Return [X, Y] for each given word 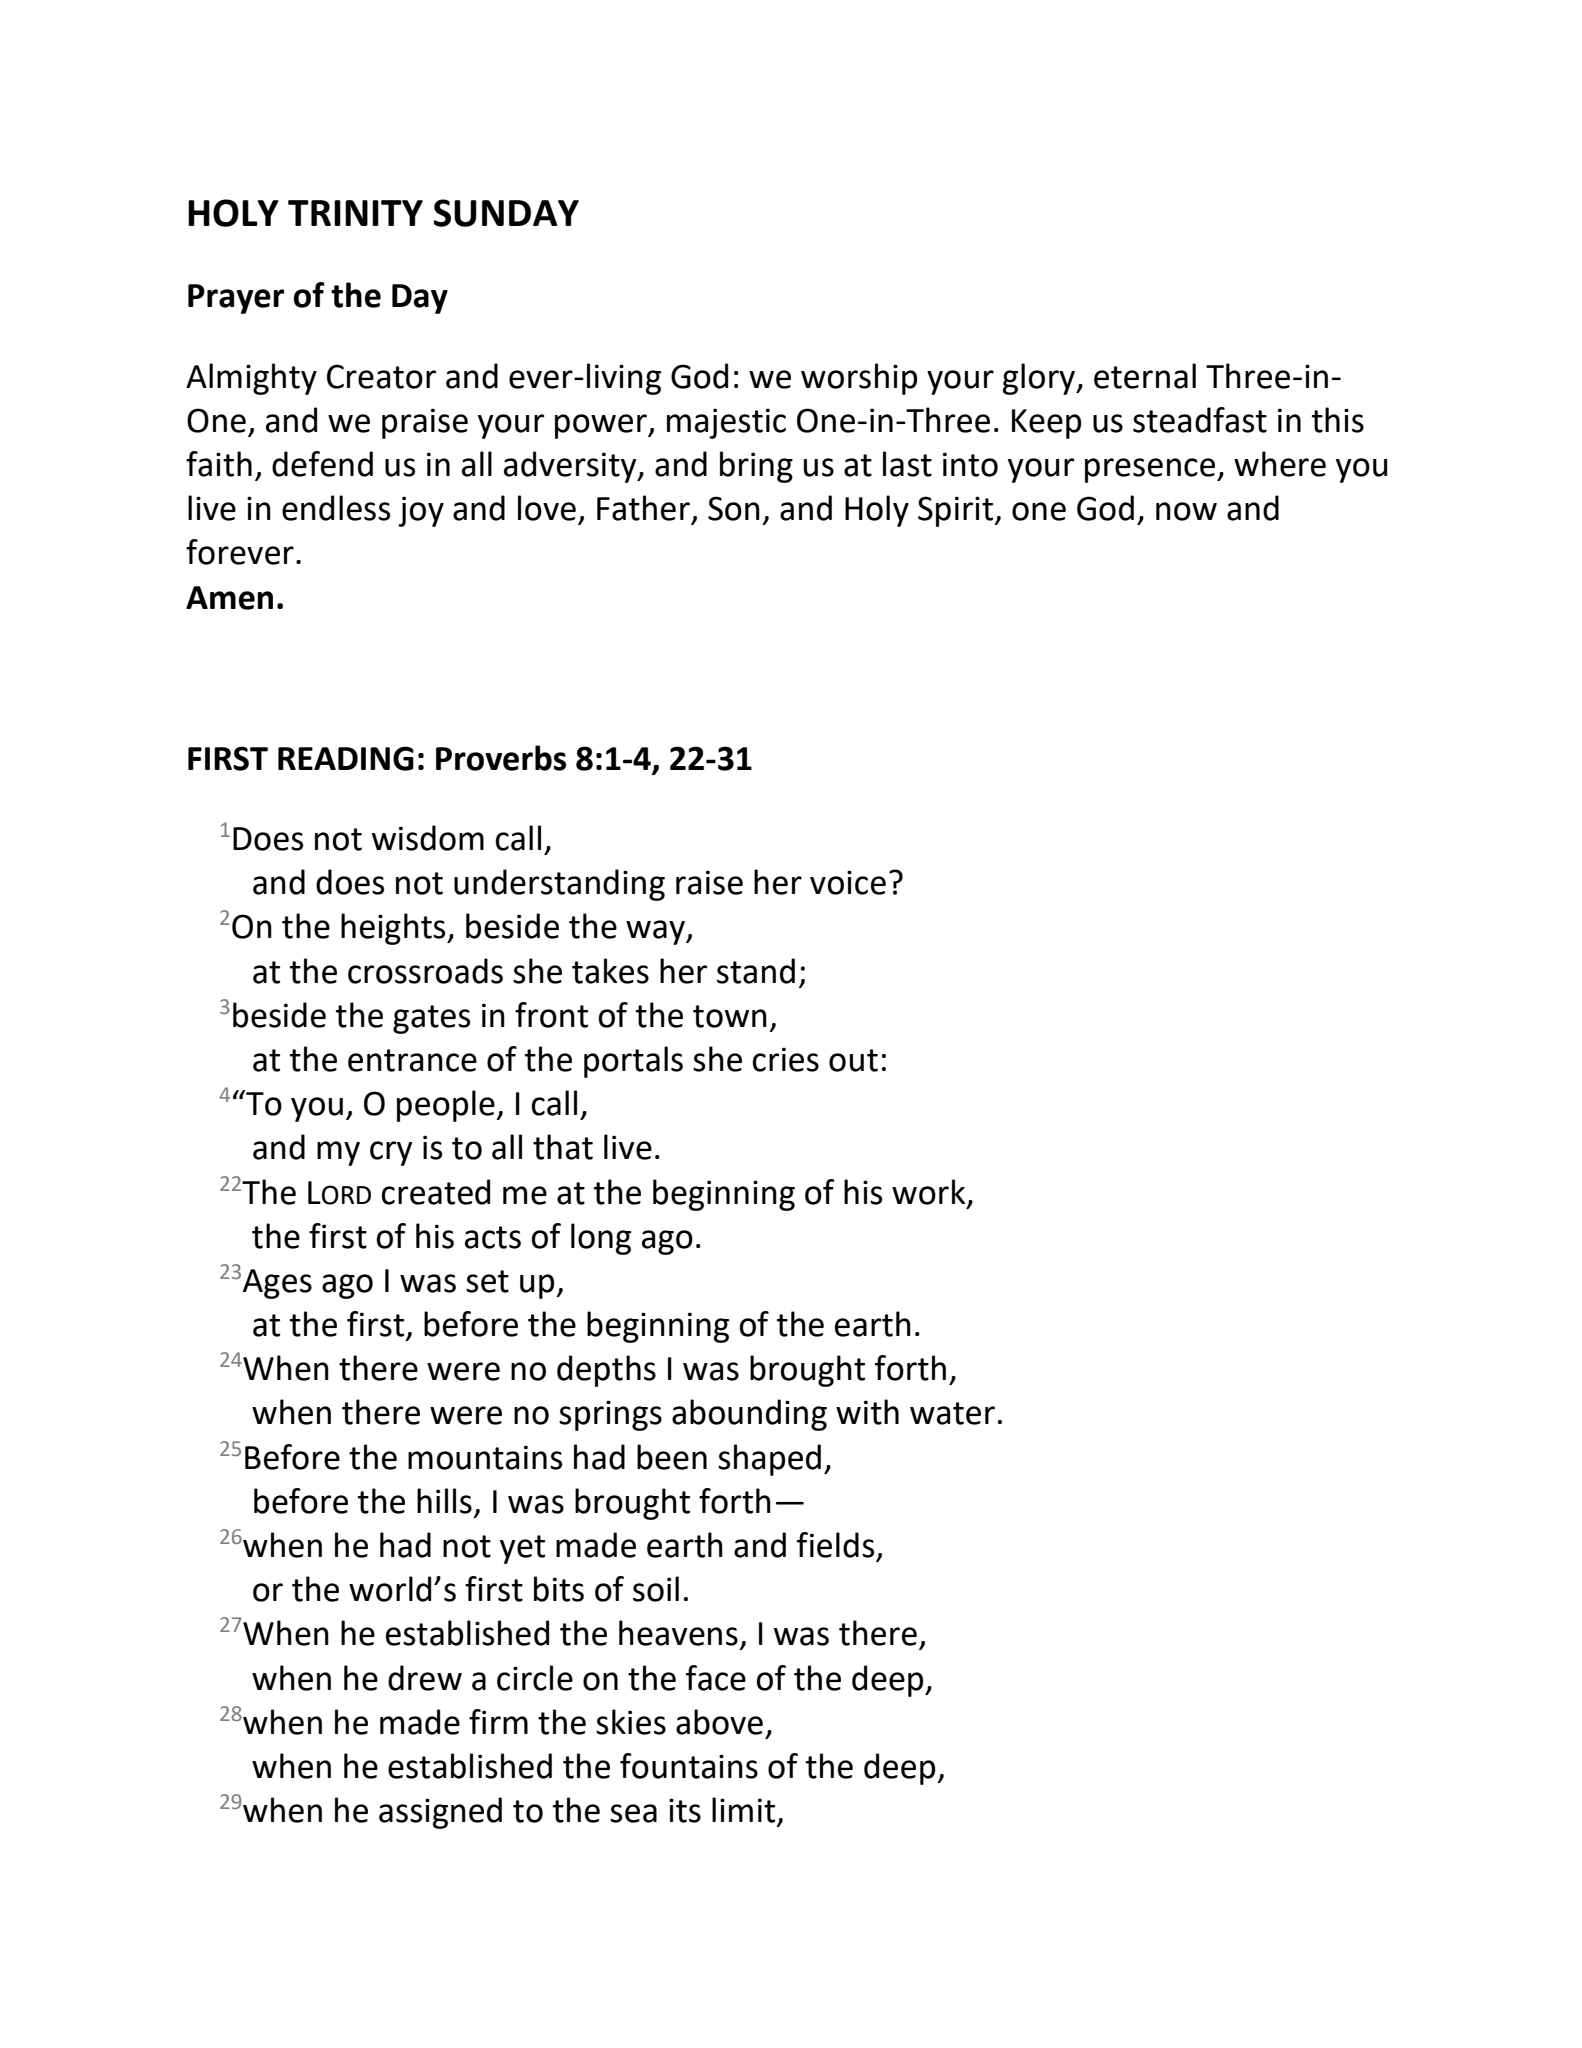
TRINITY [355, 213]
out [853, 1060]
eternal [1145, 376]
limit [745, 1811]
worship [859, 379]
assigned [440, 1813]
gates [431, 1019]
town [730, 1016]
